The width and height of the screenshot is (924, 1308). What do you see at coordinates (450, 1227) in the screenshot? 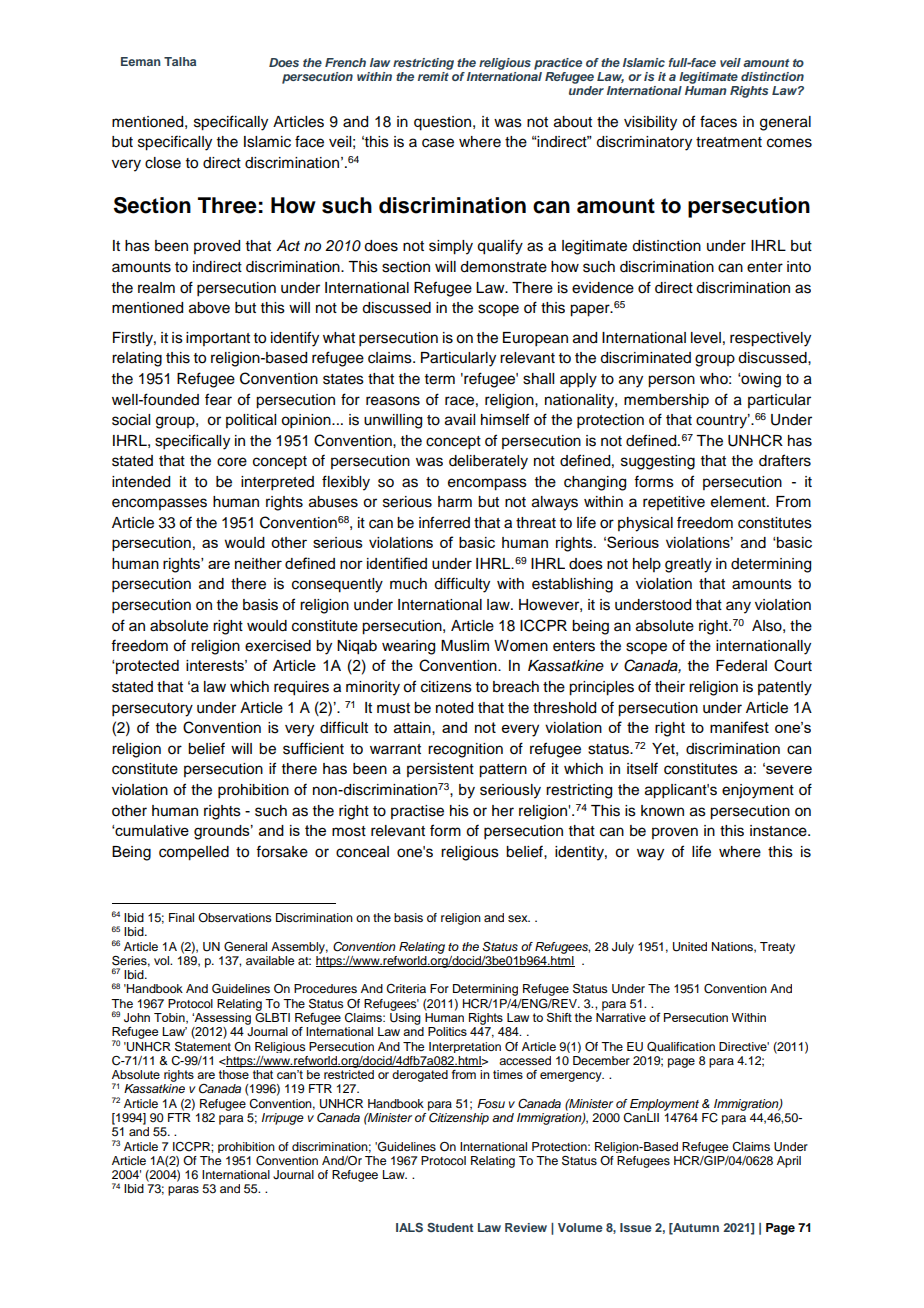
I see `Student` at bounding box center [450, 1227].
